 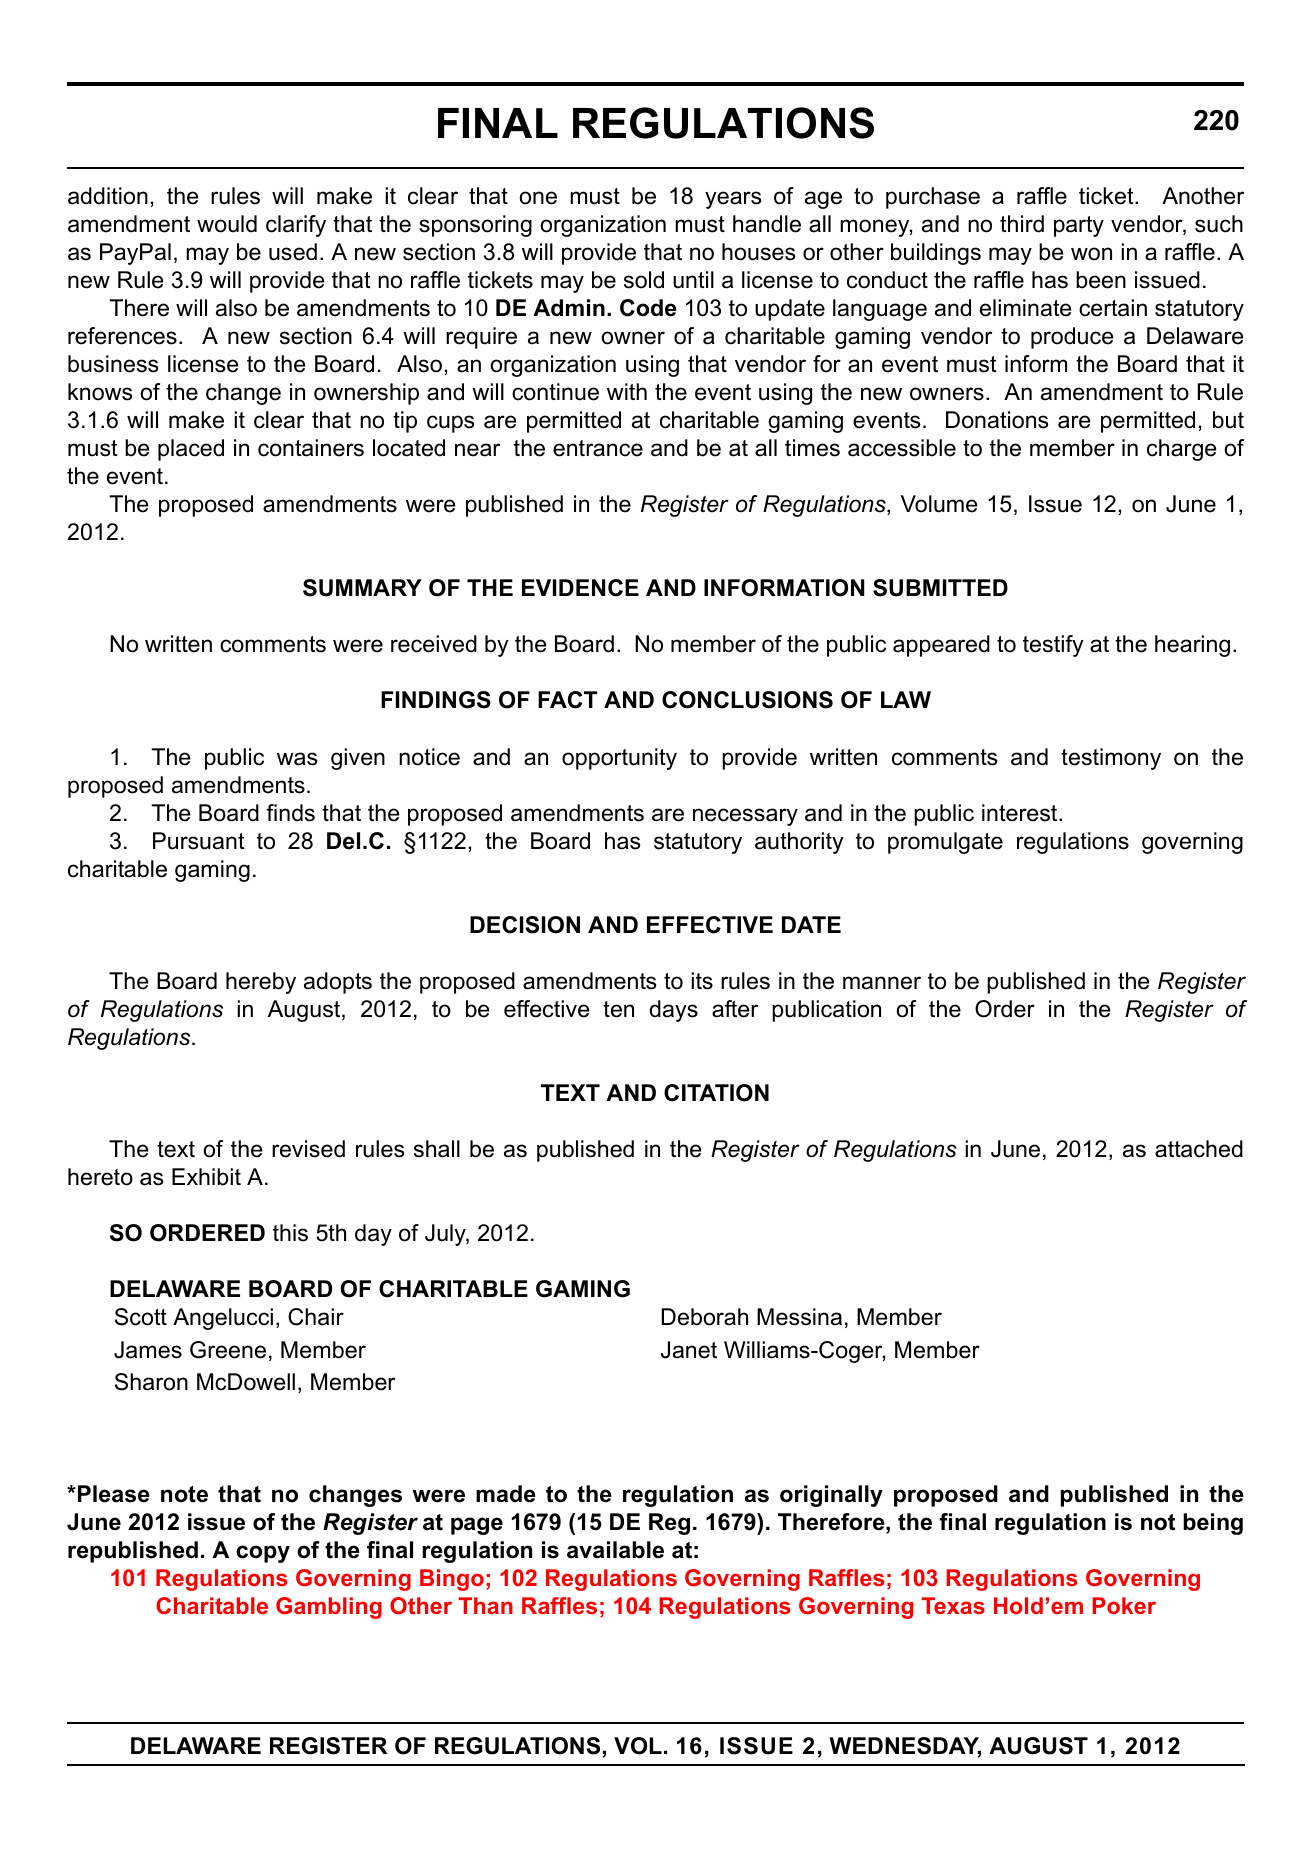 I want to click on available, so click(x=615, y=1550).
